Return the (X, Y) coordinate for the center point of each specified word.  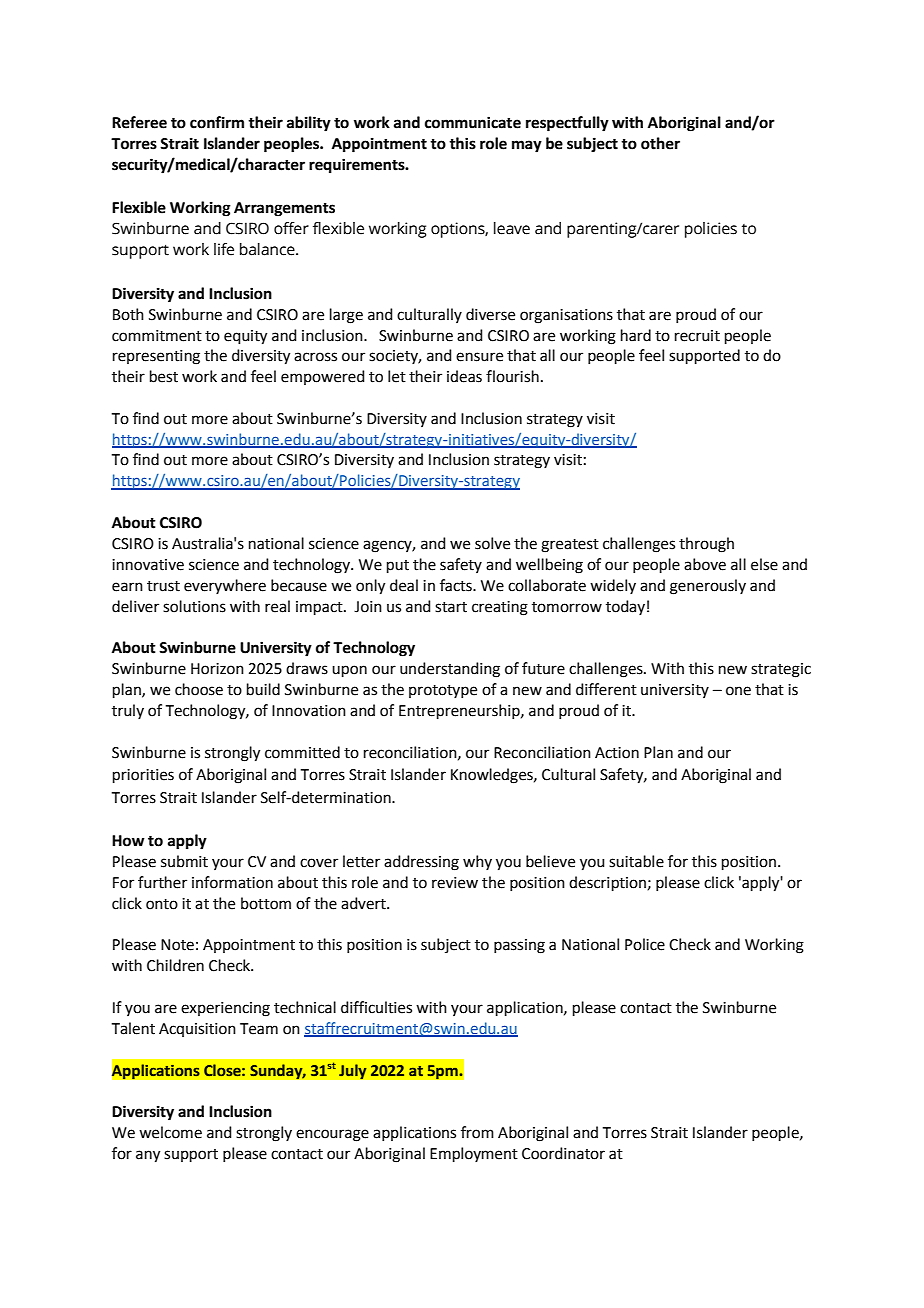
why (477, 862)
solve (492, 543)
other (660, 143)
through (706, 545)
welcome (170, 1132)
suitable (636, 861)
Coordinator (563, 1153)
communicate (473, 122)
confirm (217, 122)
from (477, 1132)
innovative (148, 565)
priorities (143, 776)
